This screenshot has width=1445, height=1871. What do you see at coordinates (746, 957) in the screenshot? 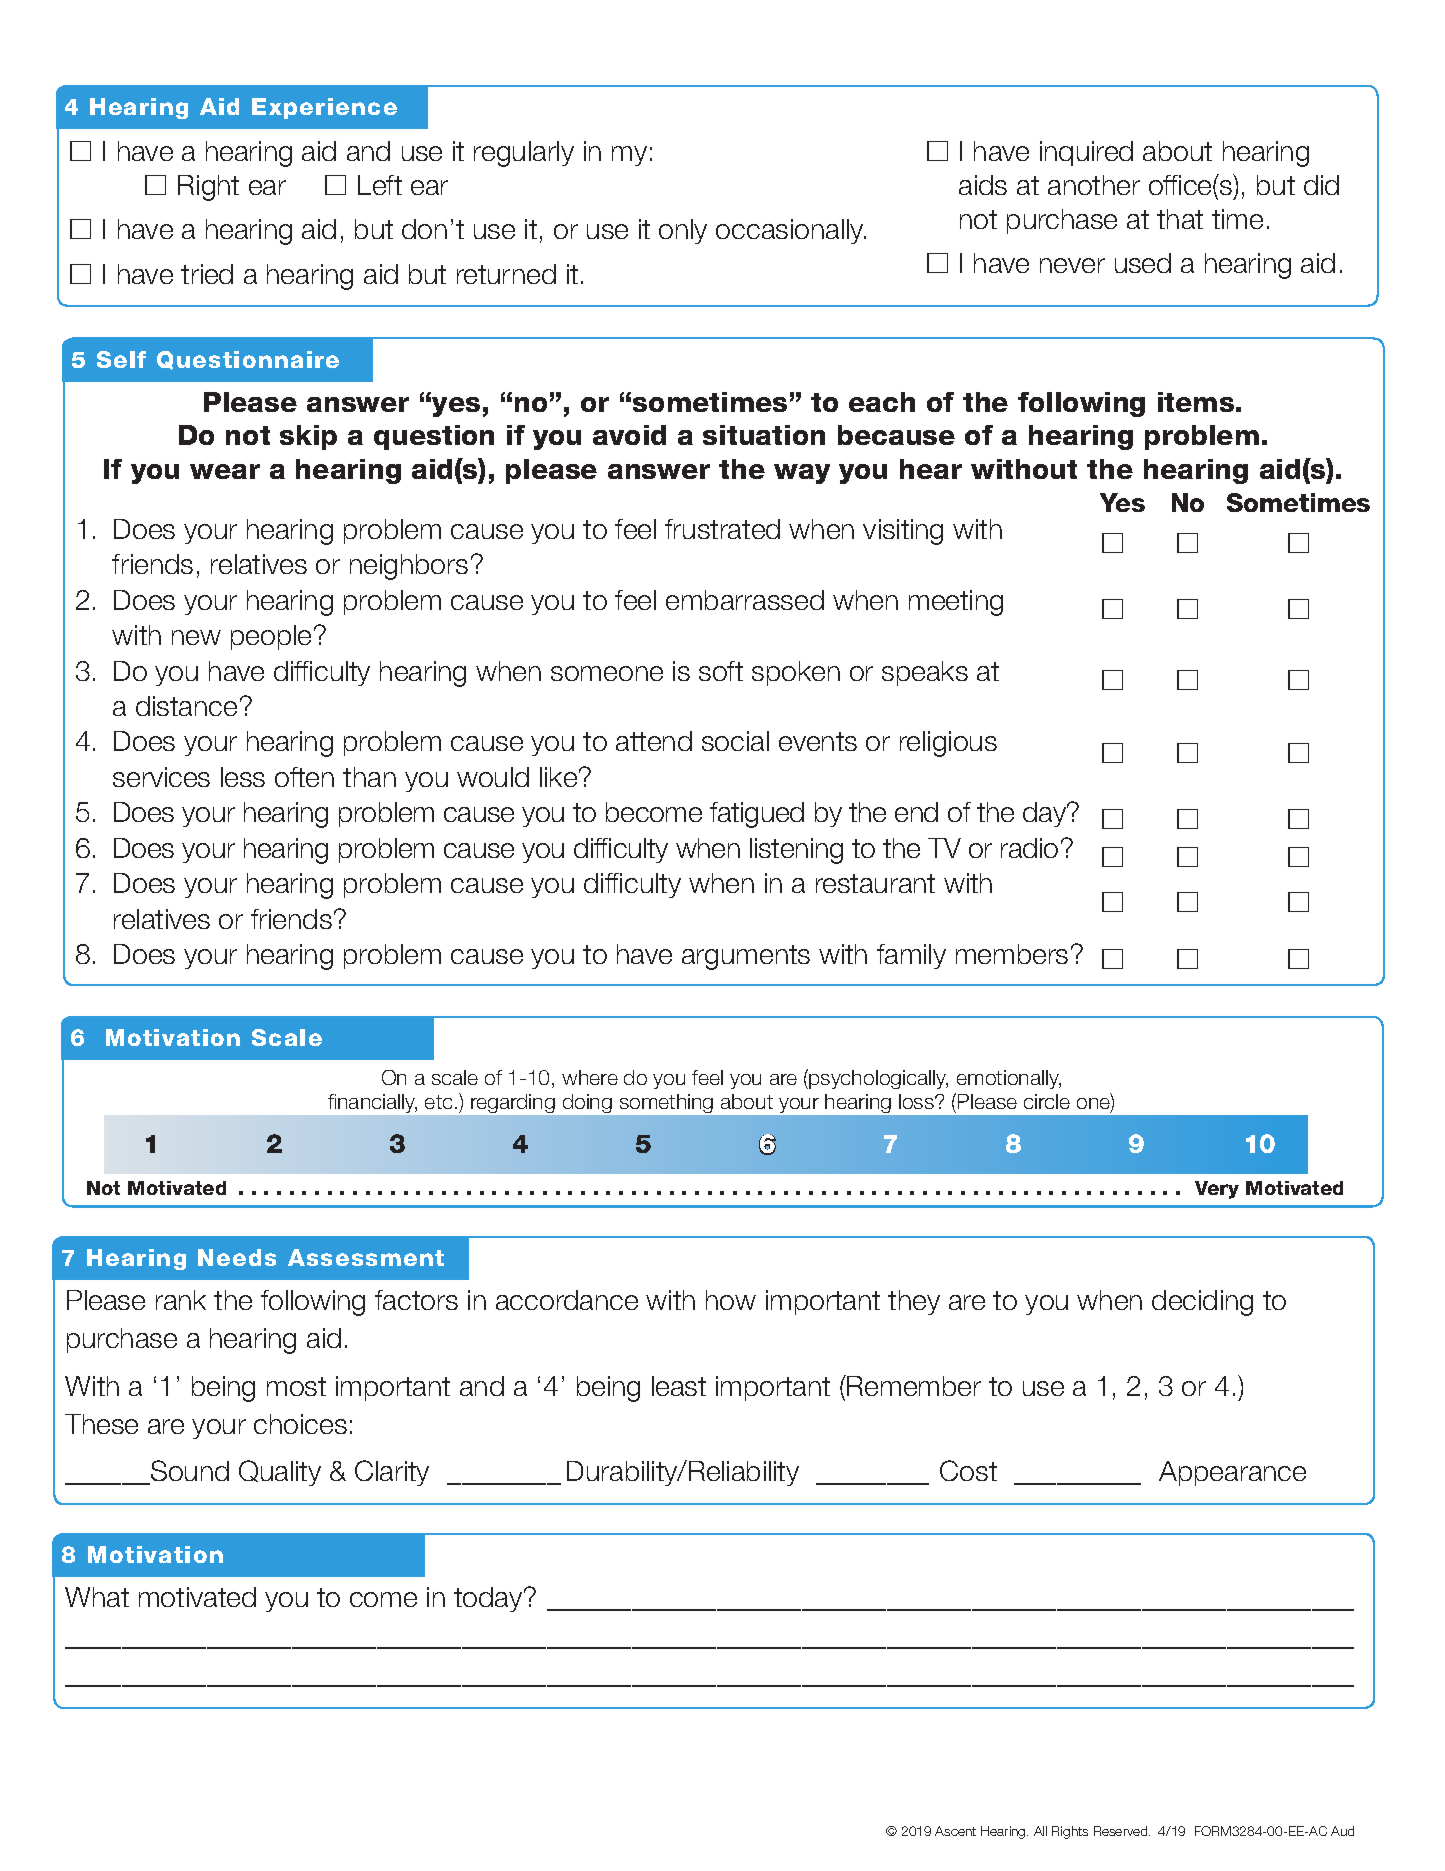
I see `arguments` at bounding box center [746, 957].
